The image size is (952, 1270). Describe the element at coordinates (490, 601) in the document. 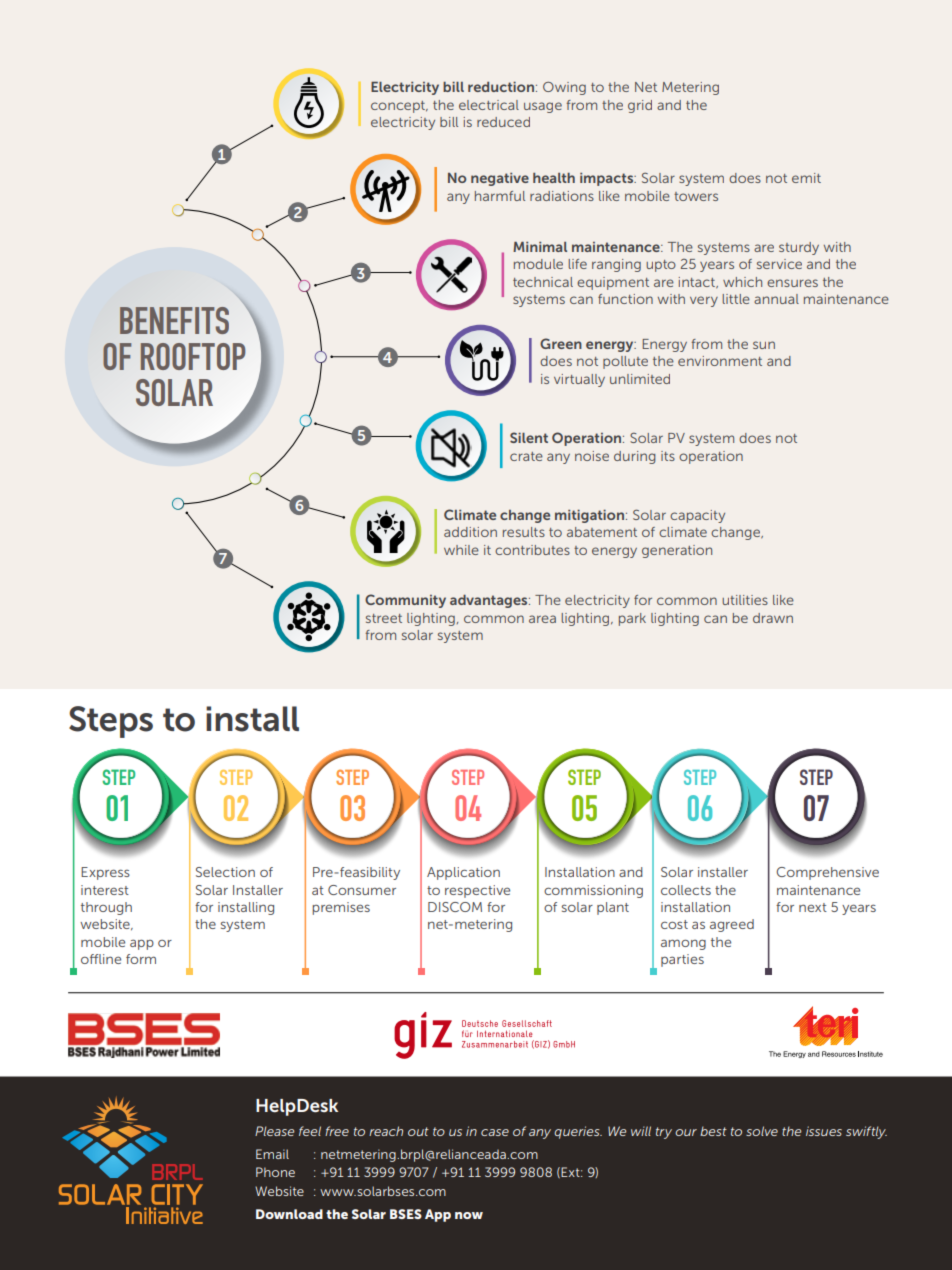

I see `advantages` at that location.
